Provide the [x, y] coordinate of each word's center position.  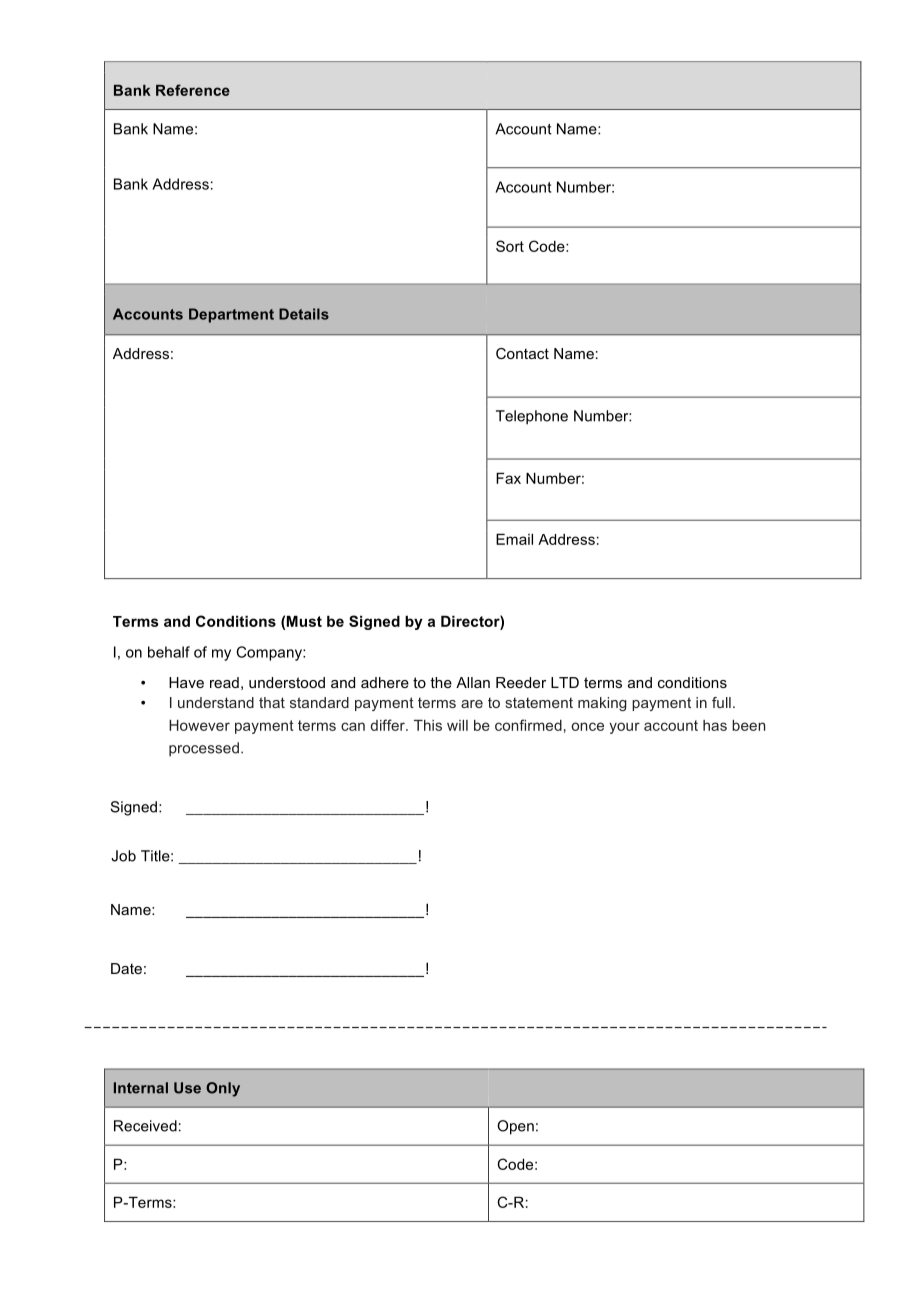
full [721, 702]
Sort [510, 246]
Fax [508, 478]
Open [515, 1127]
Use [187, 1088]
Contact [522, 353]
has [715, 725]
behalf [169, 652]
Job [123, 856]
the [441, 682]
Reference [193, 90]
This [428, 725]
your [624, 728]
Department [231, 315]
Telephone [532, 417]
